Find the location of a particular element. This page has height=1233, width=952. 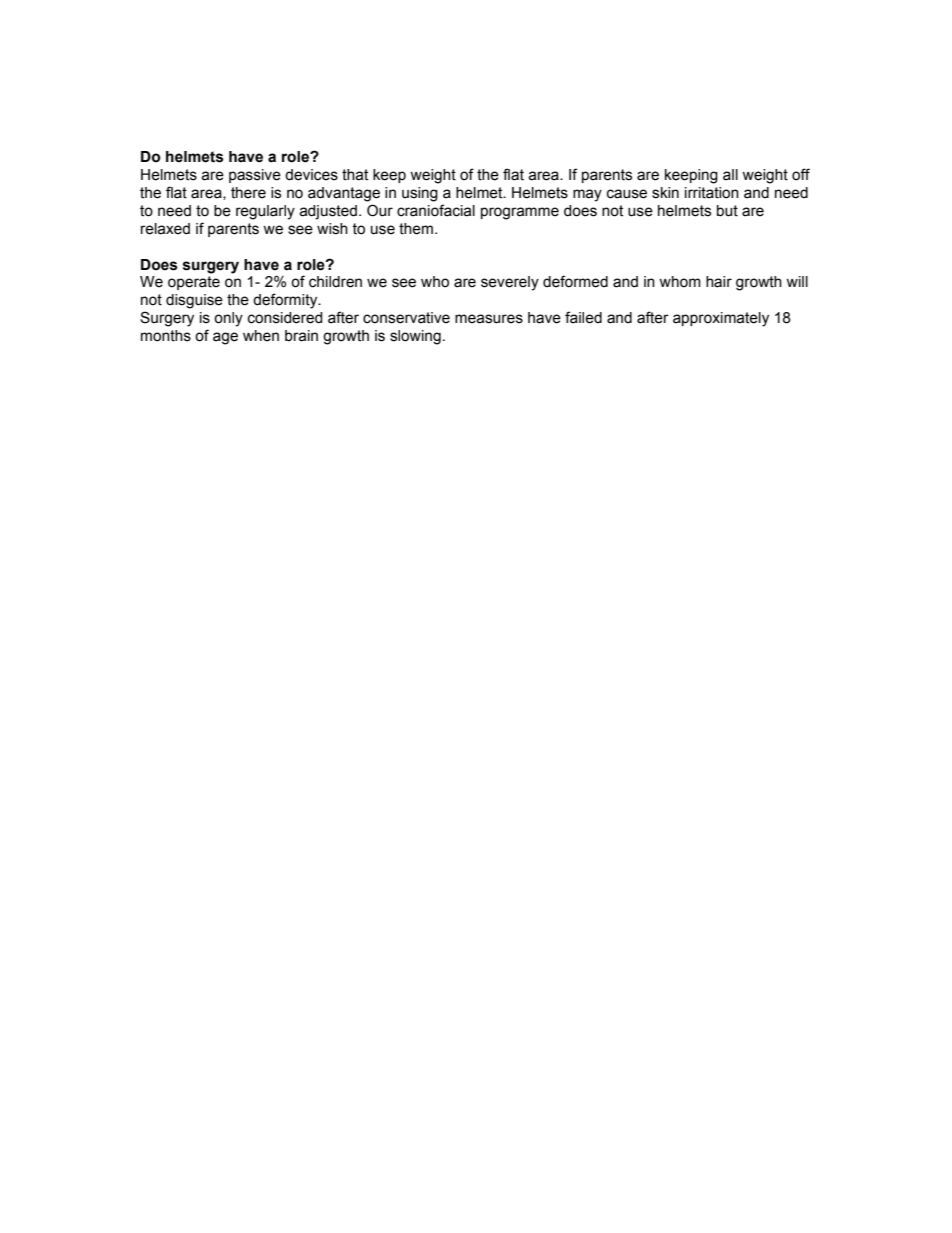

but is located at coordinates (727, 211).
